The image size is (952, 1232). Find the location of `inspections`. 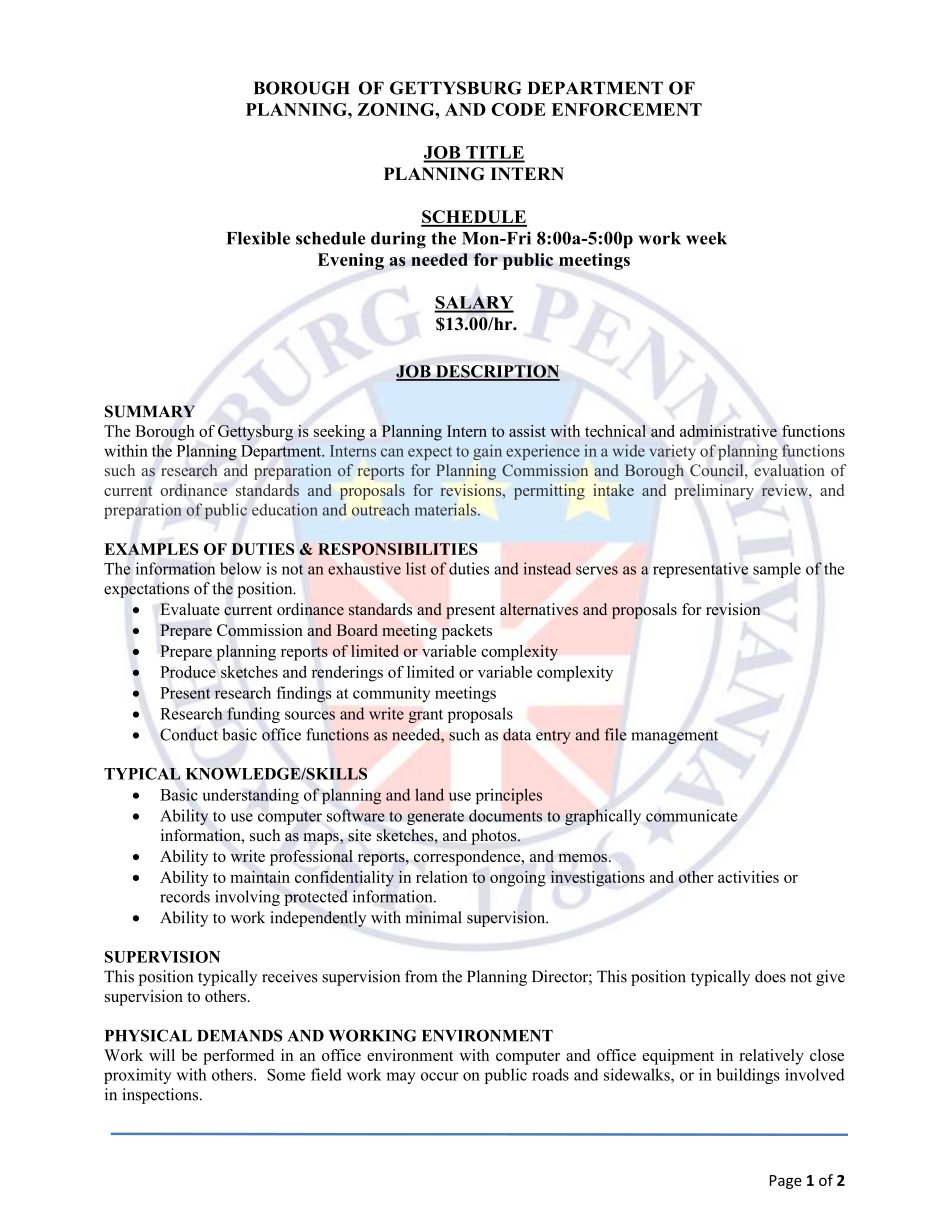

inspections is located at coordinates (161, 1096).
